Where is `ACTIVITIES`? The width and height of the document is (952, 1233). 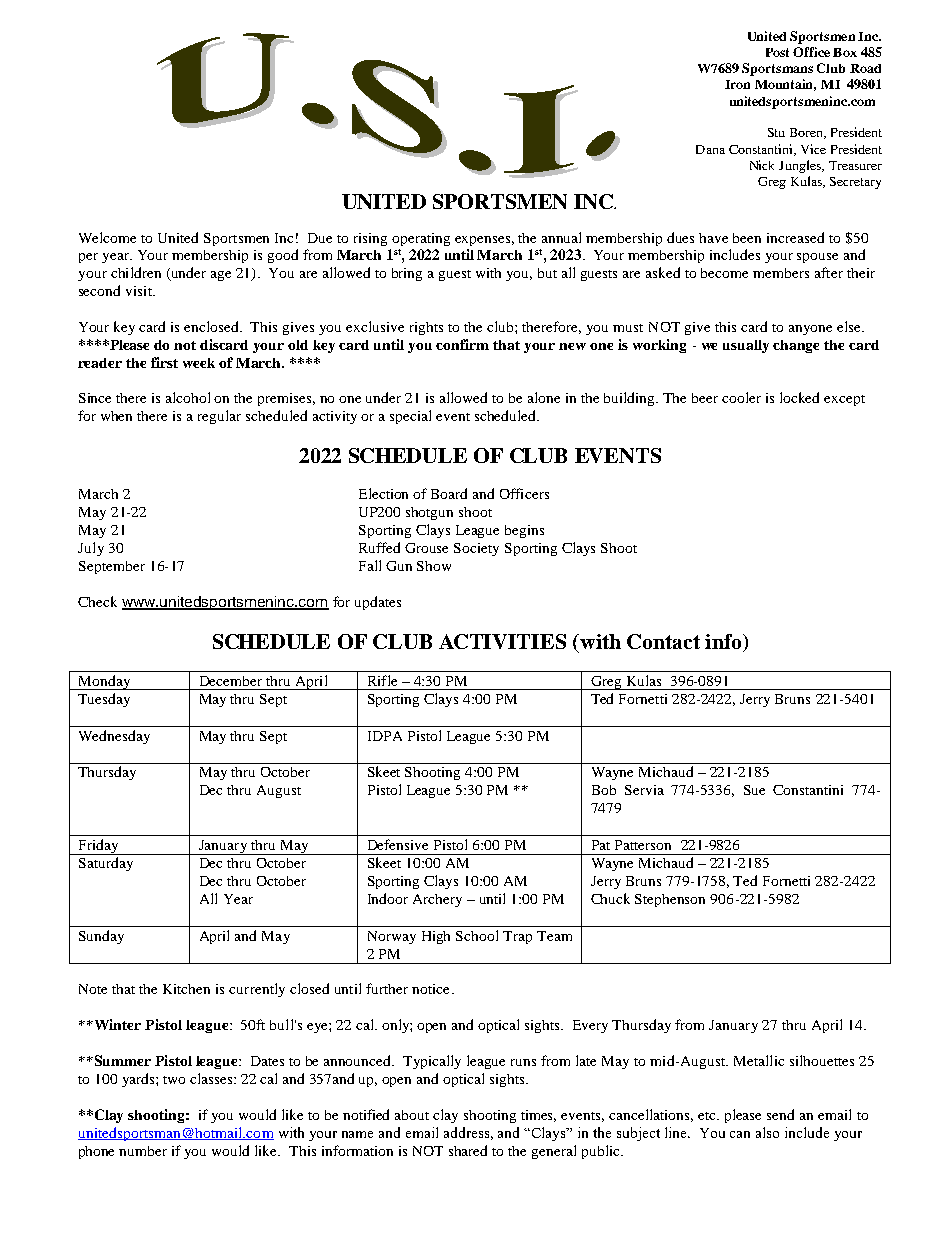
ACTIVITIES is located at coordinates (502, 641).
